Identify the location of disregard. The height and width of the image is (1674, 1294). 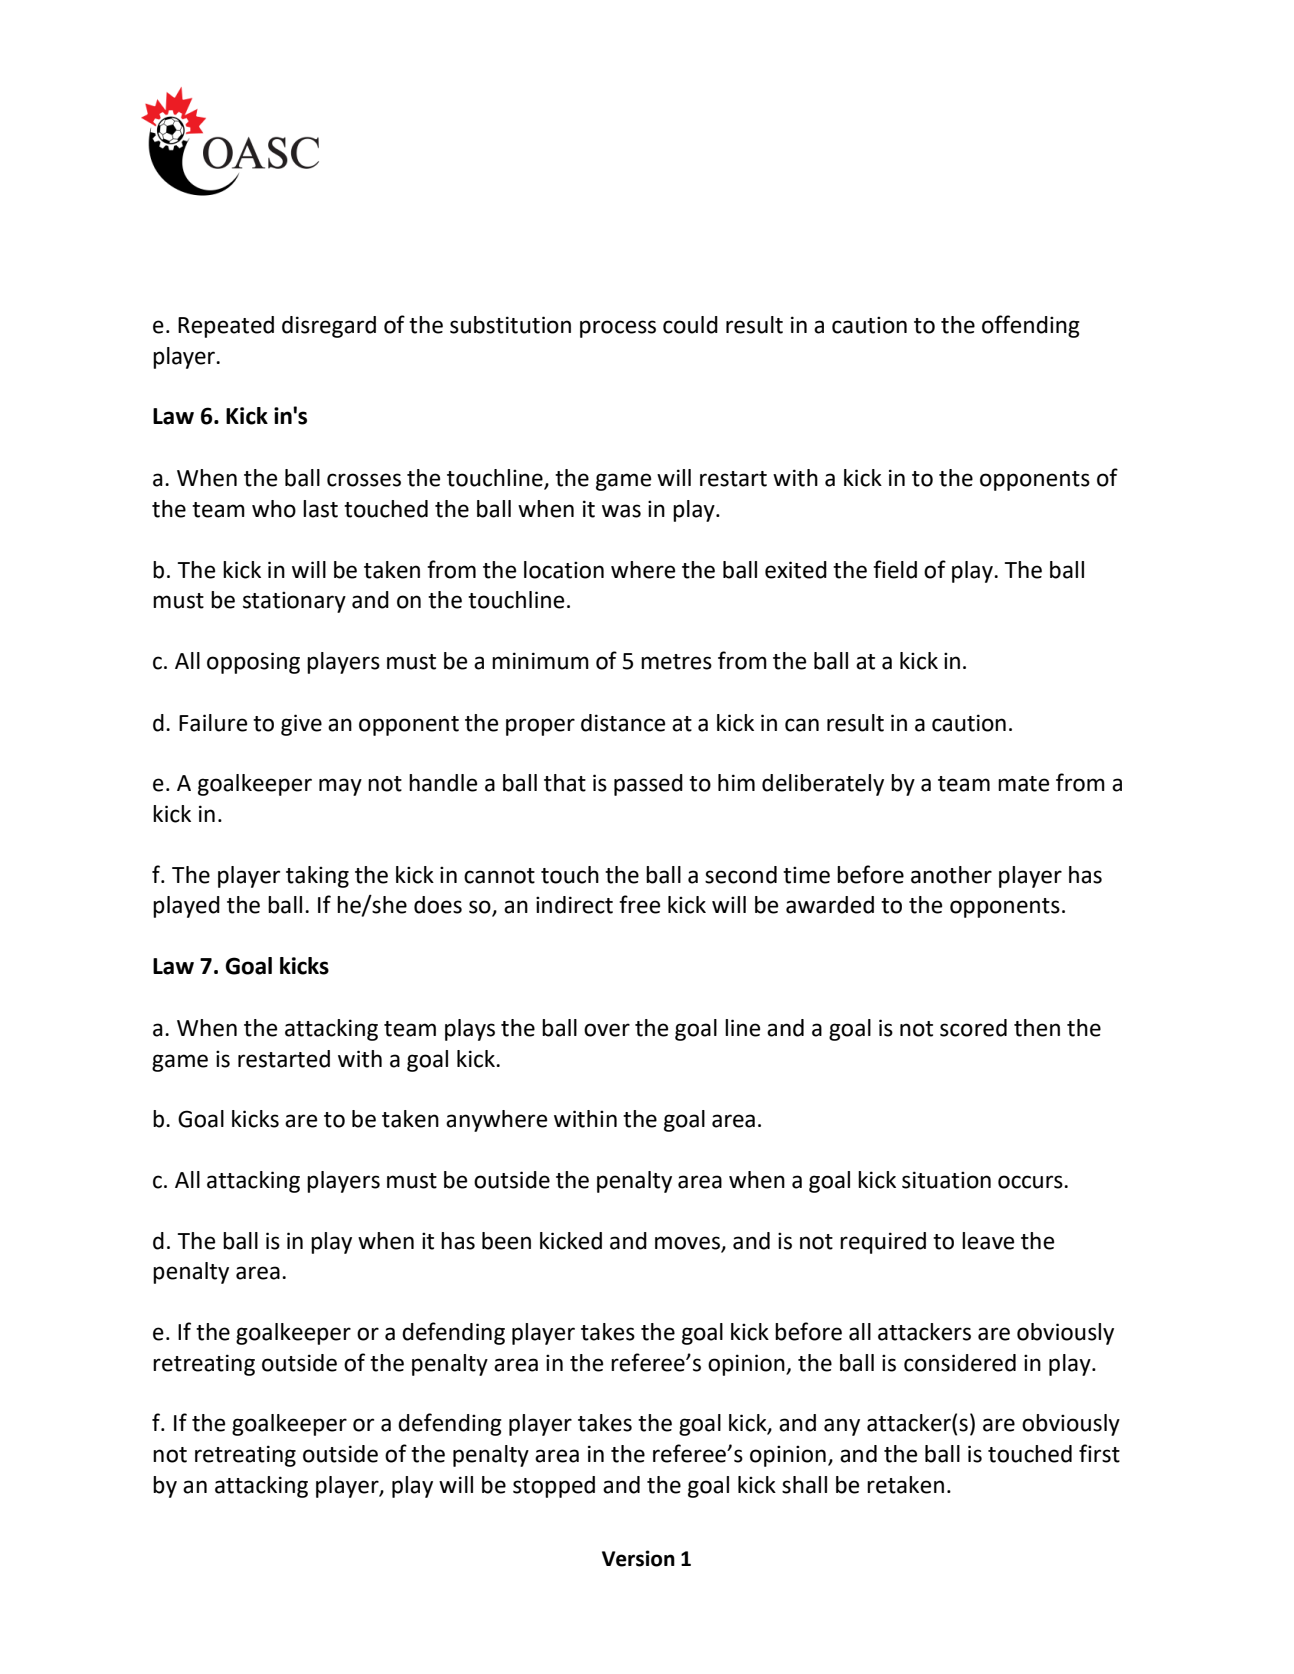
(329, 327).
